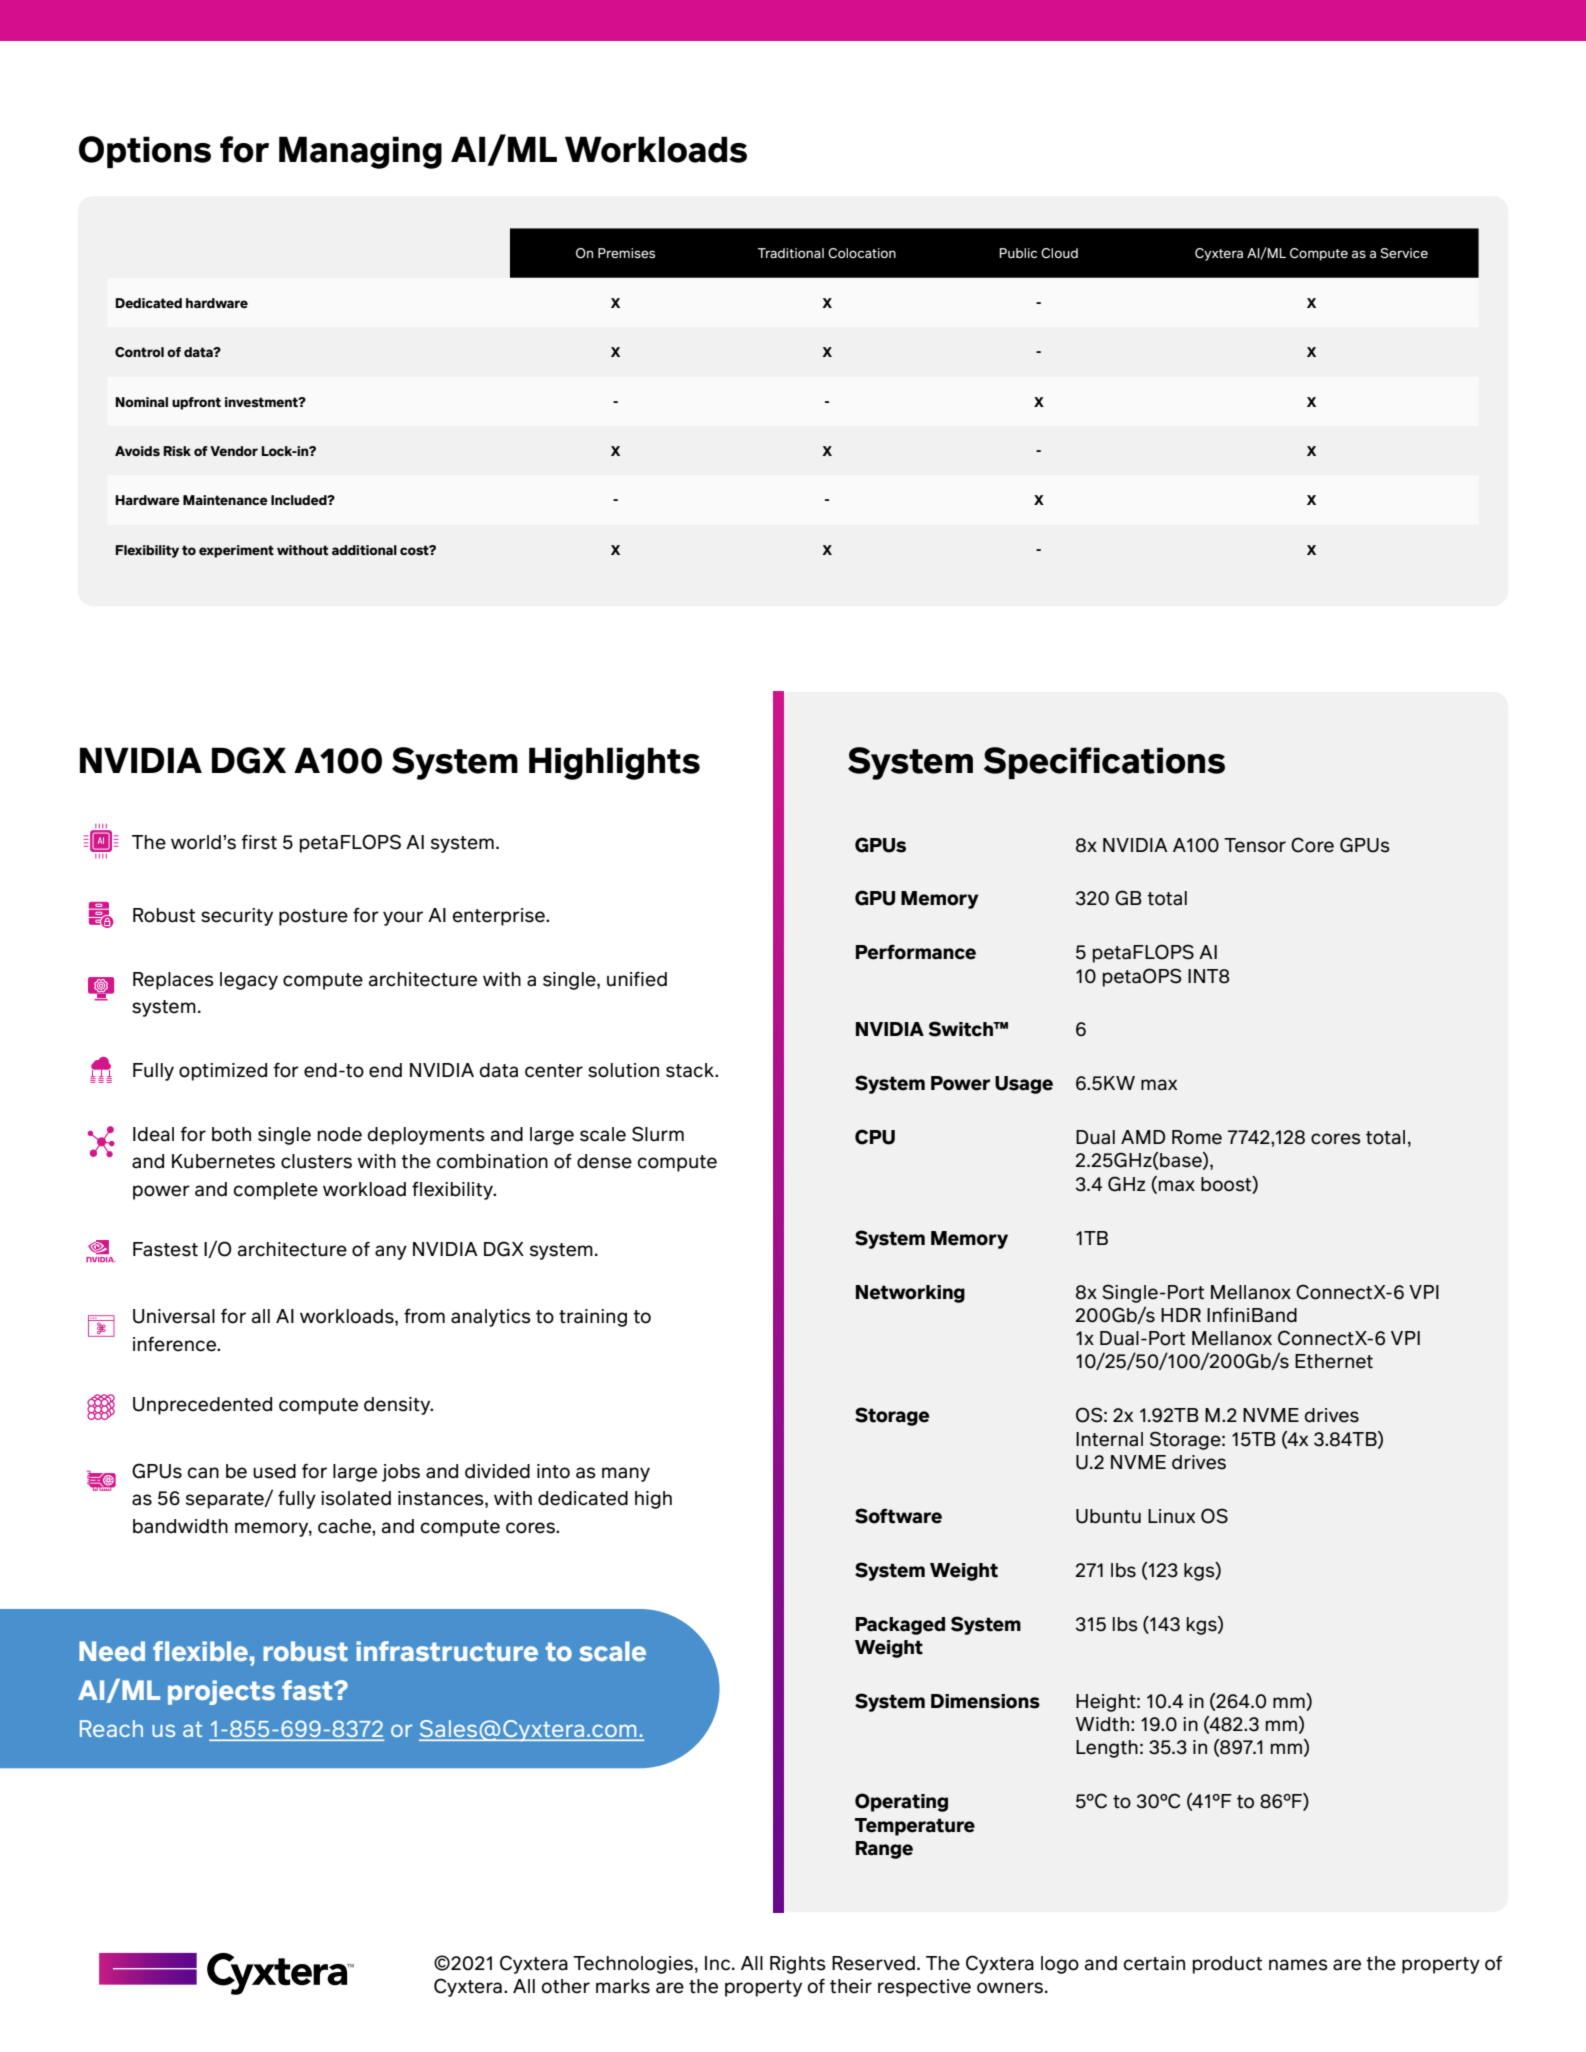  I want to click on Service, so click(1404, 253).
